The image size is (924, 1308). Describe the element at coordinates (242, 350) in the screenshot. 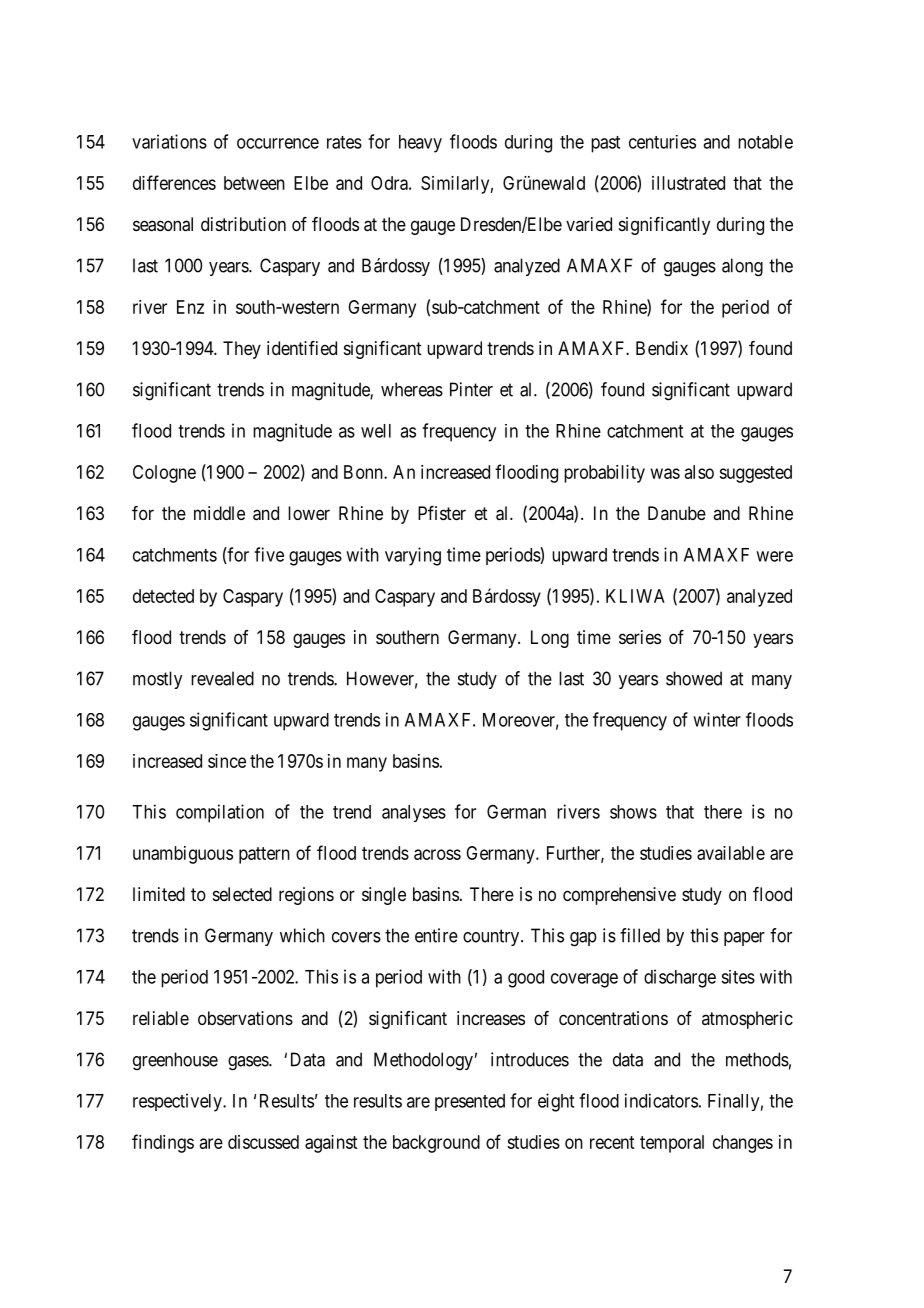

I see `They` at that location.
